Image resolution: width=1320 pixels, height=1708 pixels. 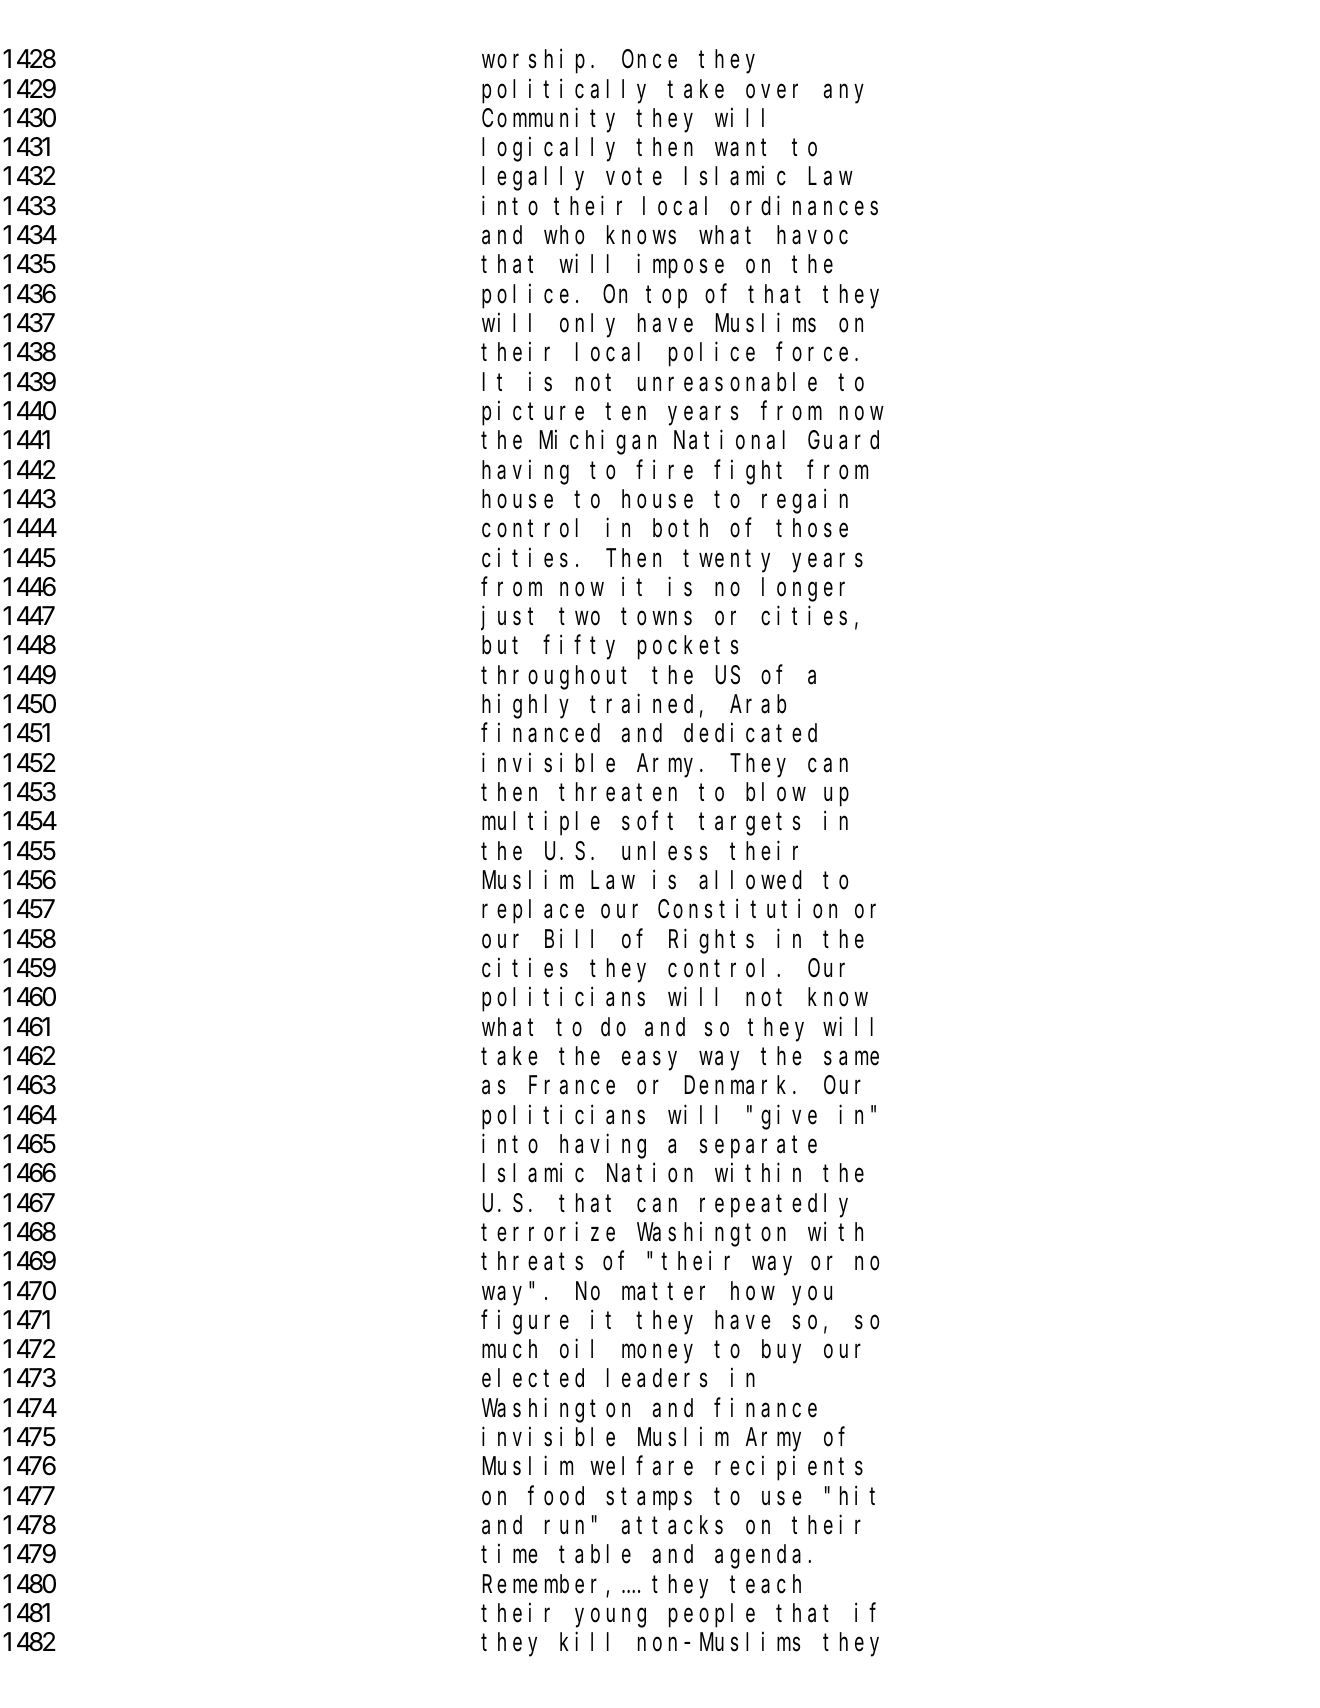 What do you see at coordinates (812, 235) in the screenshot?
I see `havoc` at bounding box center [812, 235].
